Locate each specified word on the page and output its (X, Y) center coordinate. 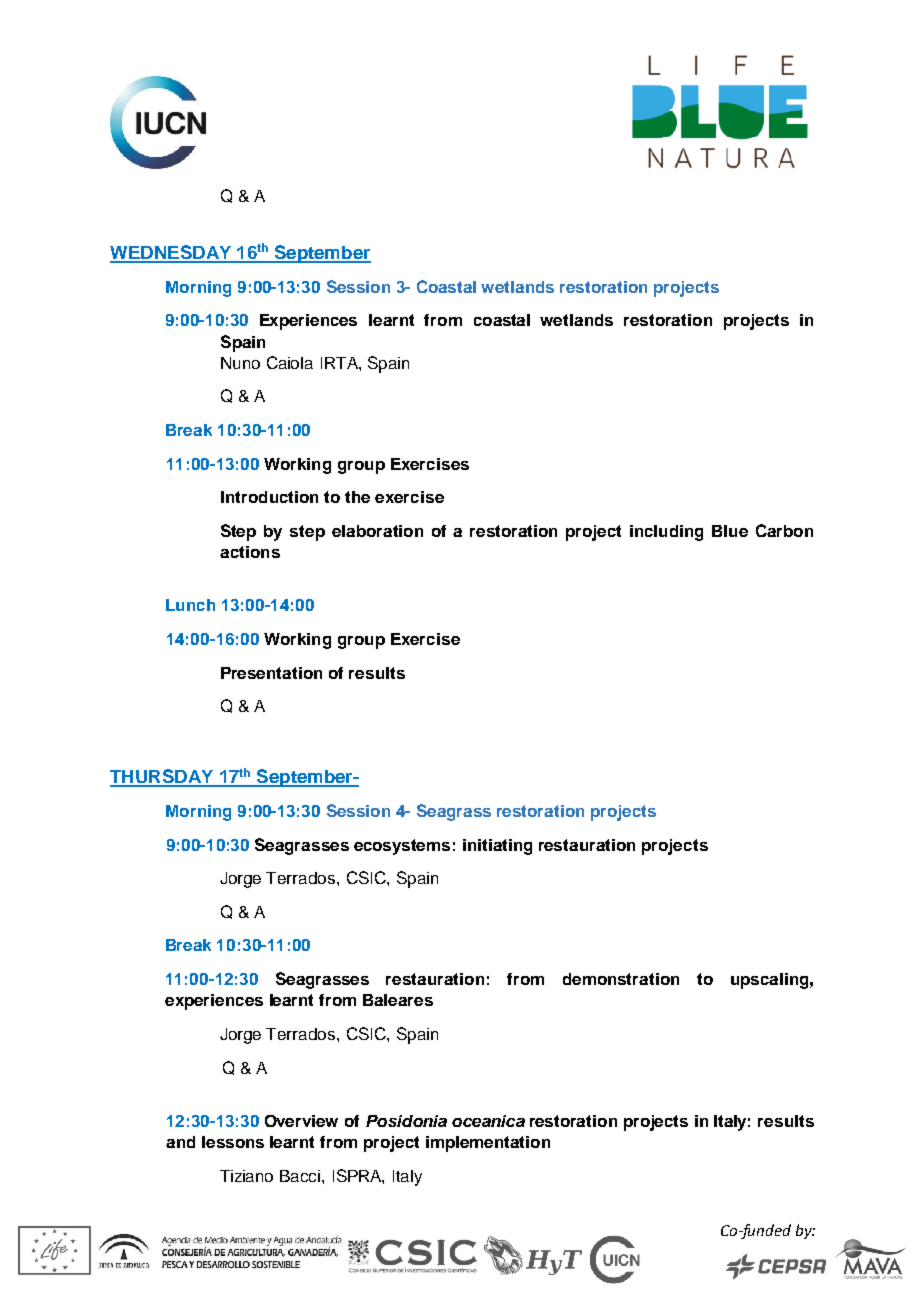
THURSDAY (163, 777)
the (357, 497)
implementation (488, 1144)
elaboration (377, 531)
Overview (301, 1121)
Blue (730, 531)
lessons (233, 1142)
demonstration (621, 979)
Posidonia (406, 1121)
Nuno (240, 363)
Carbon (784, 530)
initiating (497, 847)
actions (250, 552)
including (666, 533)
